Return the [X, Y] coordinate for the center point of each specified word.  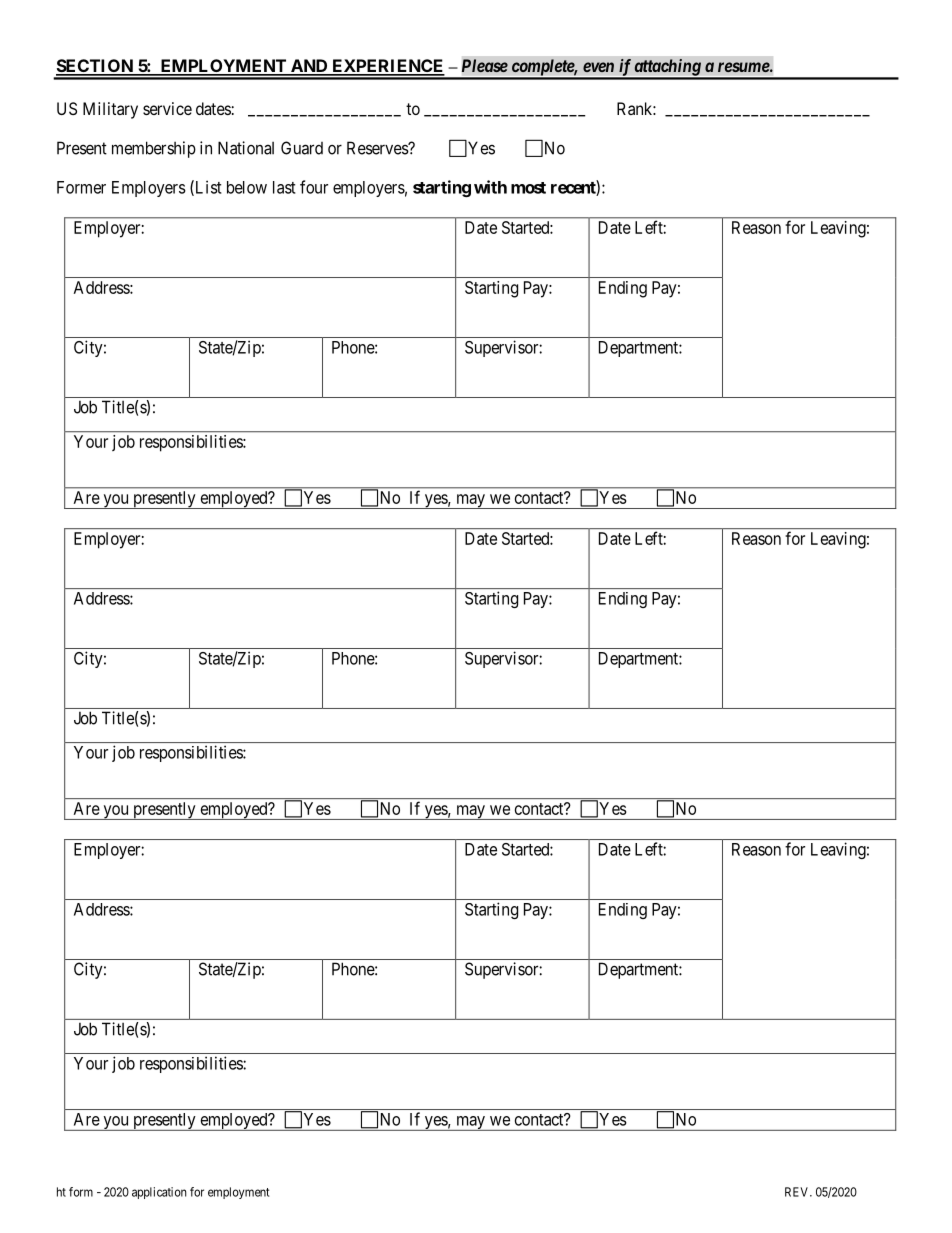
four [314, 187]
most [528, 188]
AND [309, 67]
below [247, 187]
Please [485, 65]
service [167, 108]
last [284, 187]
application [159, 1193]
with [490, 187]
